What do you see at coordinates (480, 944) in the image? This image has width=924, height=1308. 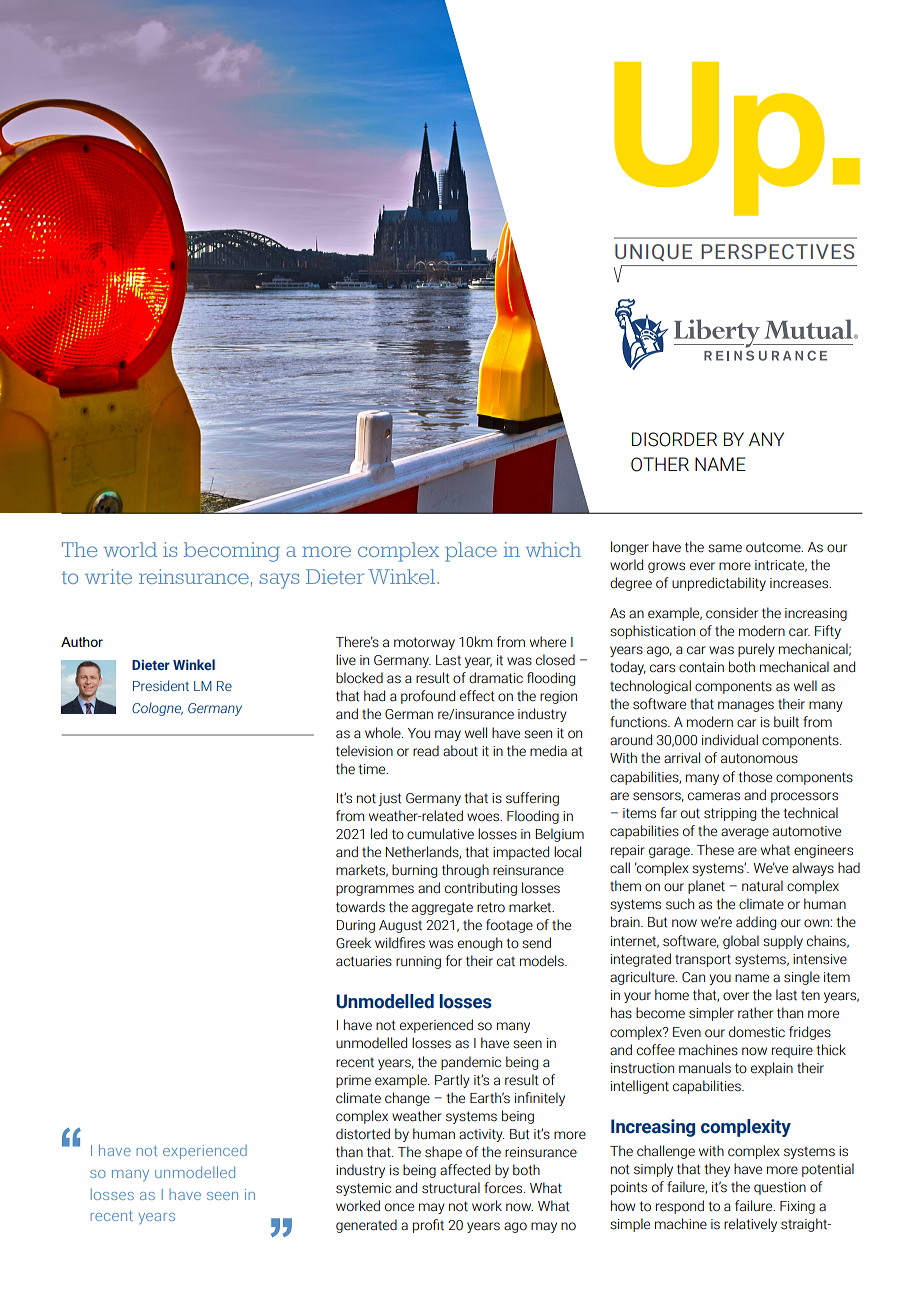 I see `enough` at bounding box center [480, 944].
